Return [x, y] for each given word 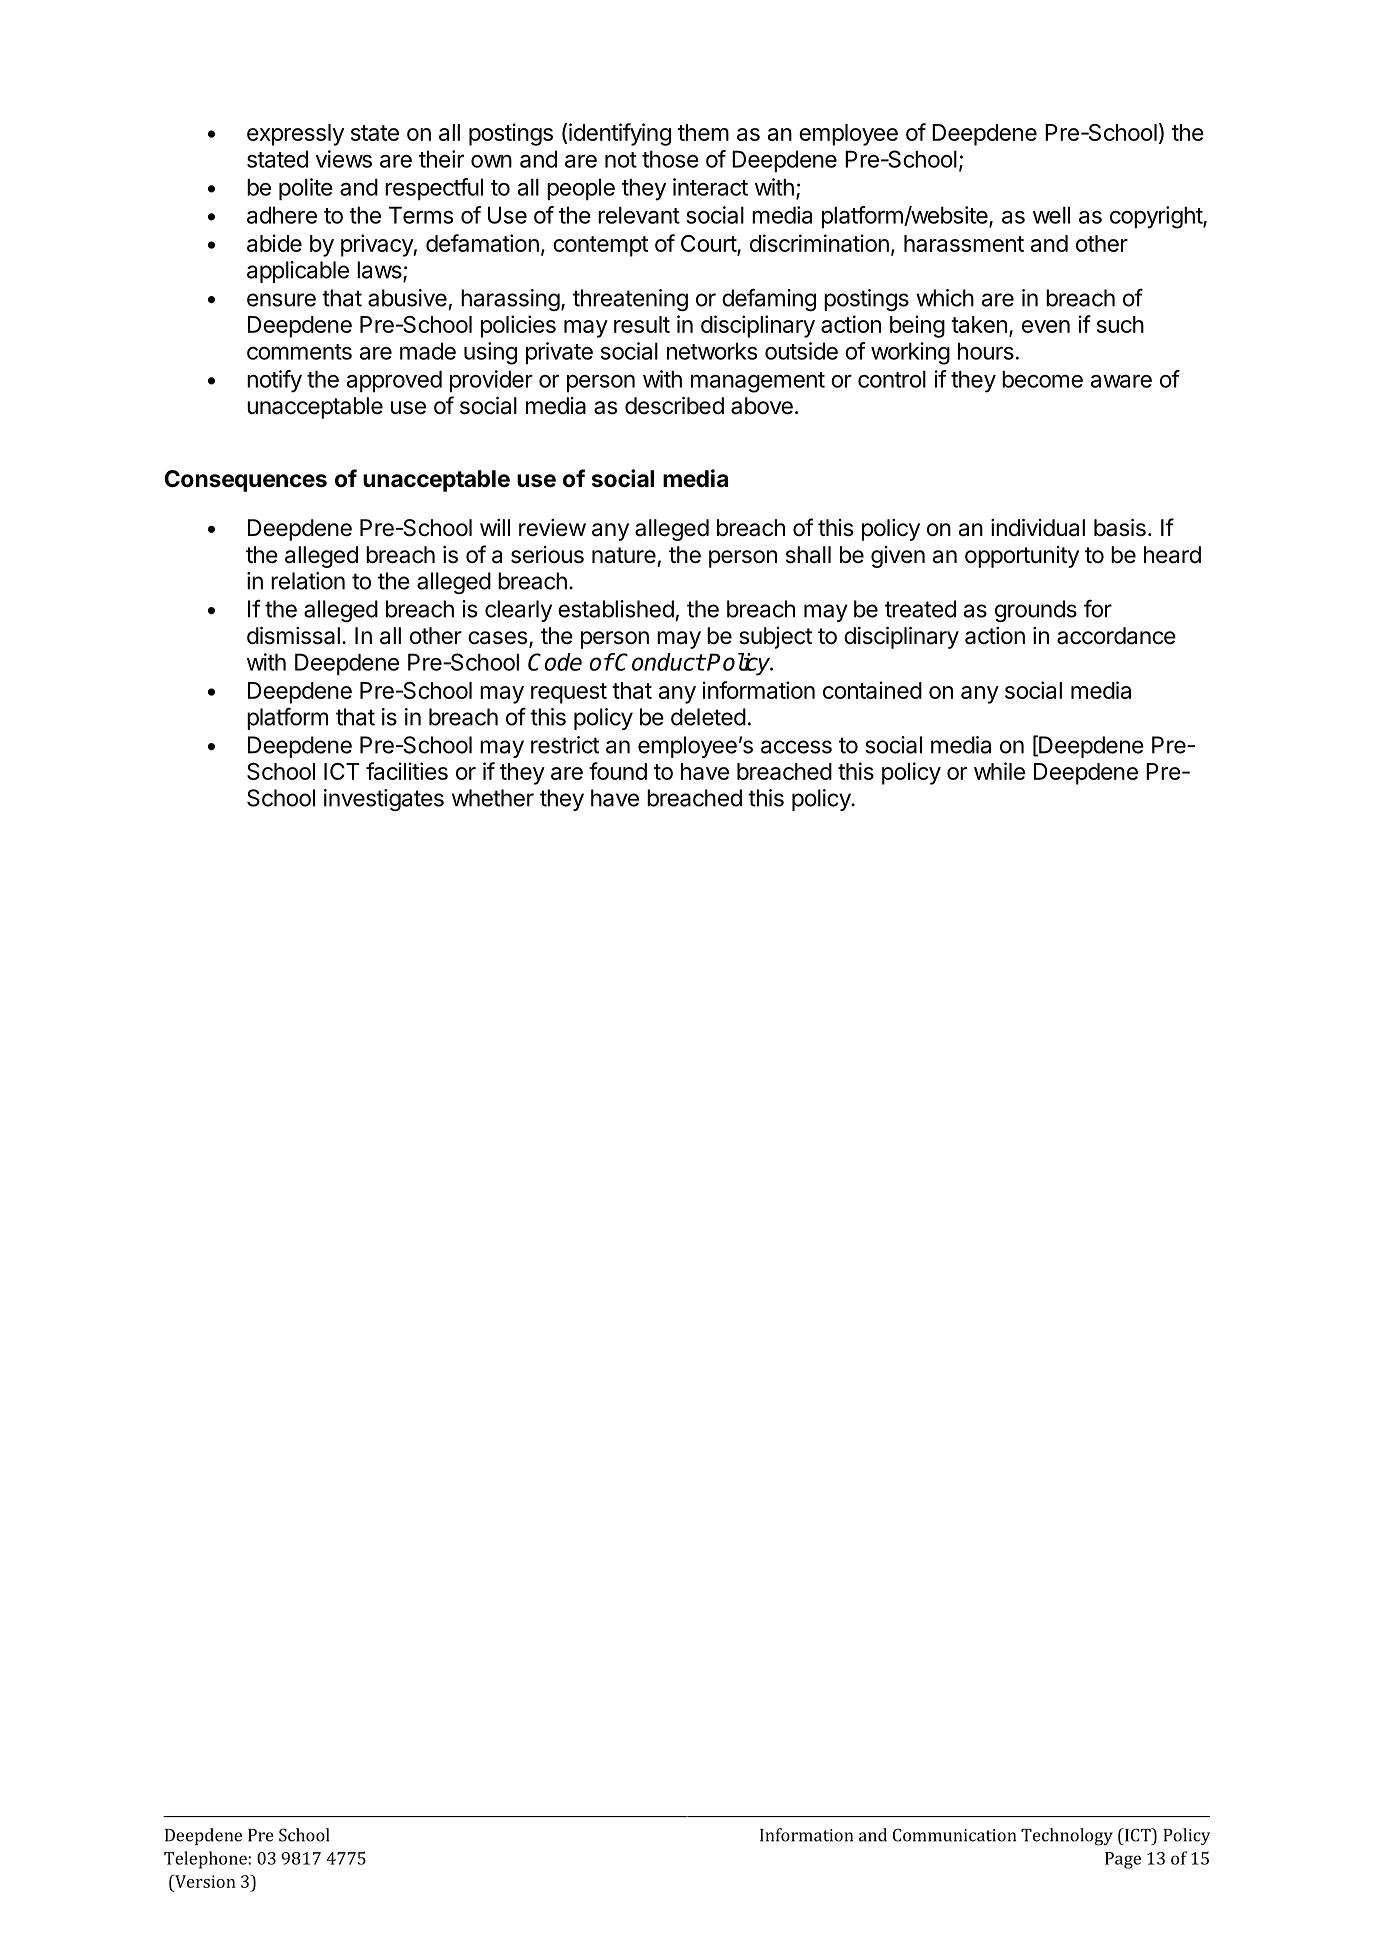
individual [1038, 528]
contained [872, 690]
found [618, 771]
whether [493, 798]
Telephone [206, 1860]
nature [624, 555]
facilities [407, 771]
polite [306, 189]
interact [710, 187]
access [796, 747]
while [999, 771]
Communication [954, 1835]
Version [204, 1881]
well [1051, 215]
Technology [1067, 1837]
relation [308, 581]
